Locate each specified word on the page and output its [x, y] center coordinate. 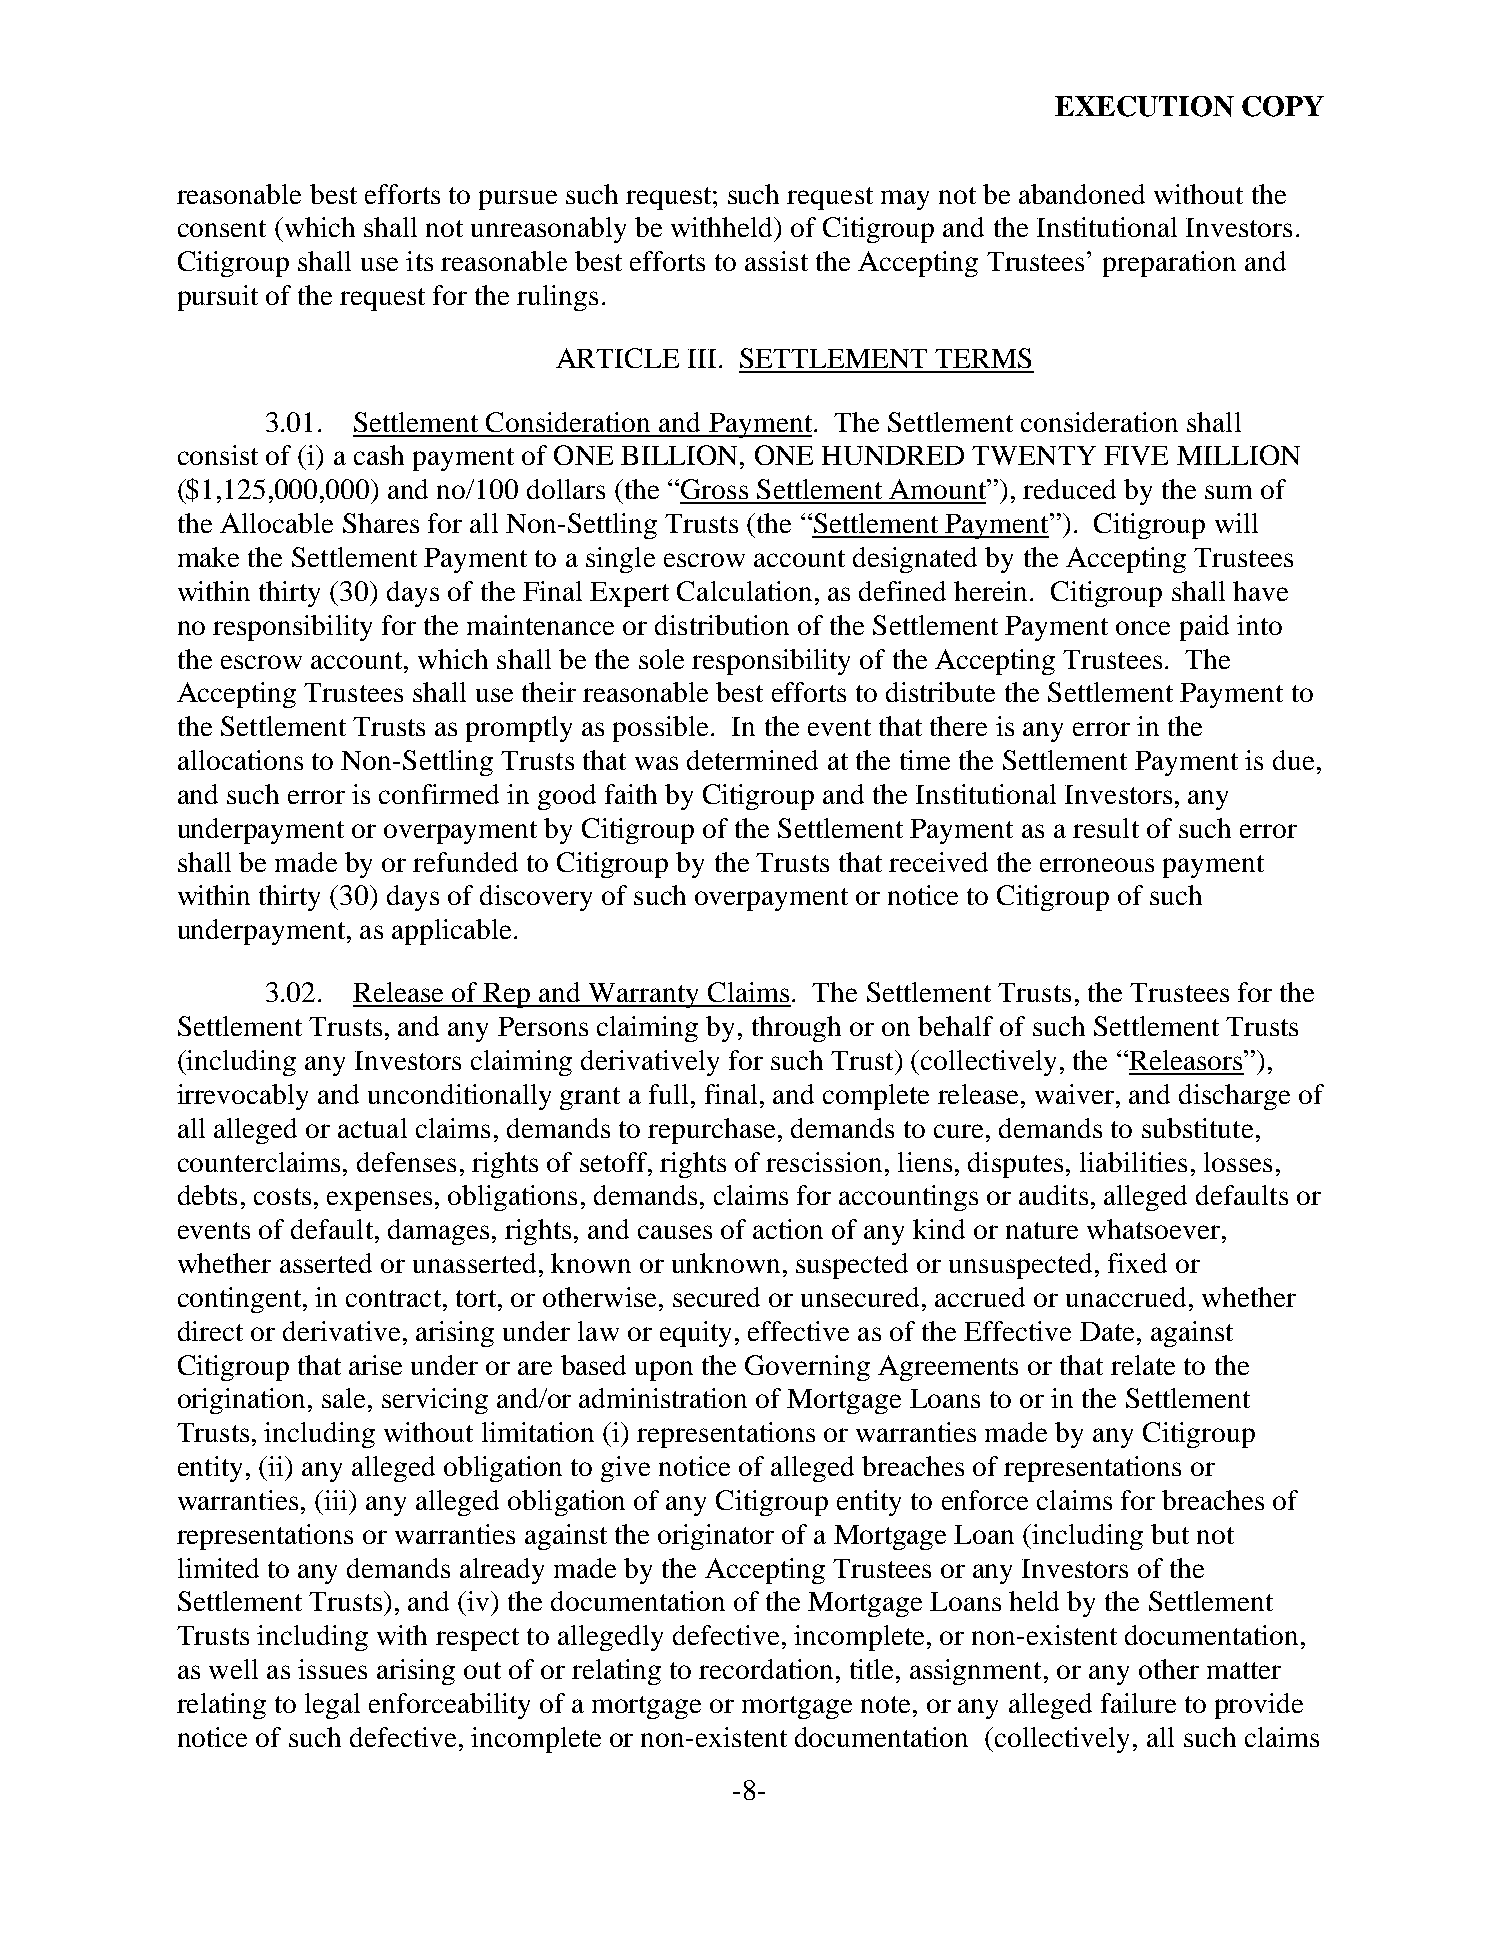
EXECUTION [1144, 106]
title [871, 1669]
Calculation [744, 591]
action [788, 1229]
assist [776, 261]
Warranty [644, 995]
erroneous [1097, 865]
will [1236, 523]
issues [332, 1669]
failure [1138, 1703]
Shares [381, 523]
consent [222, 228]
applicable [451, 932]
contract [393, 1298]
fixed [1137, 1263]
